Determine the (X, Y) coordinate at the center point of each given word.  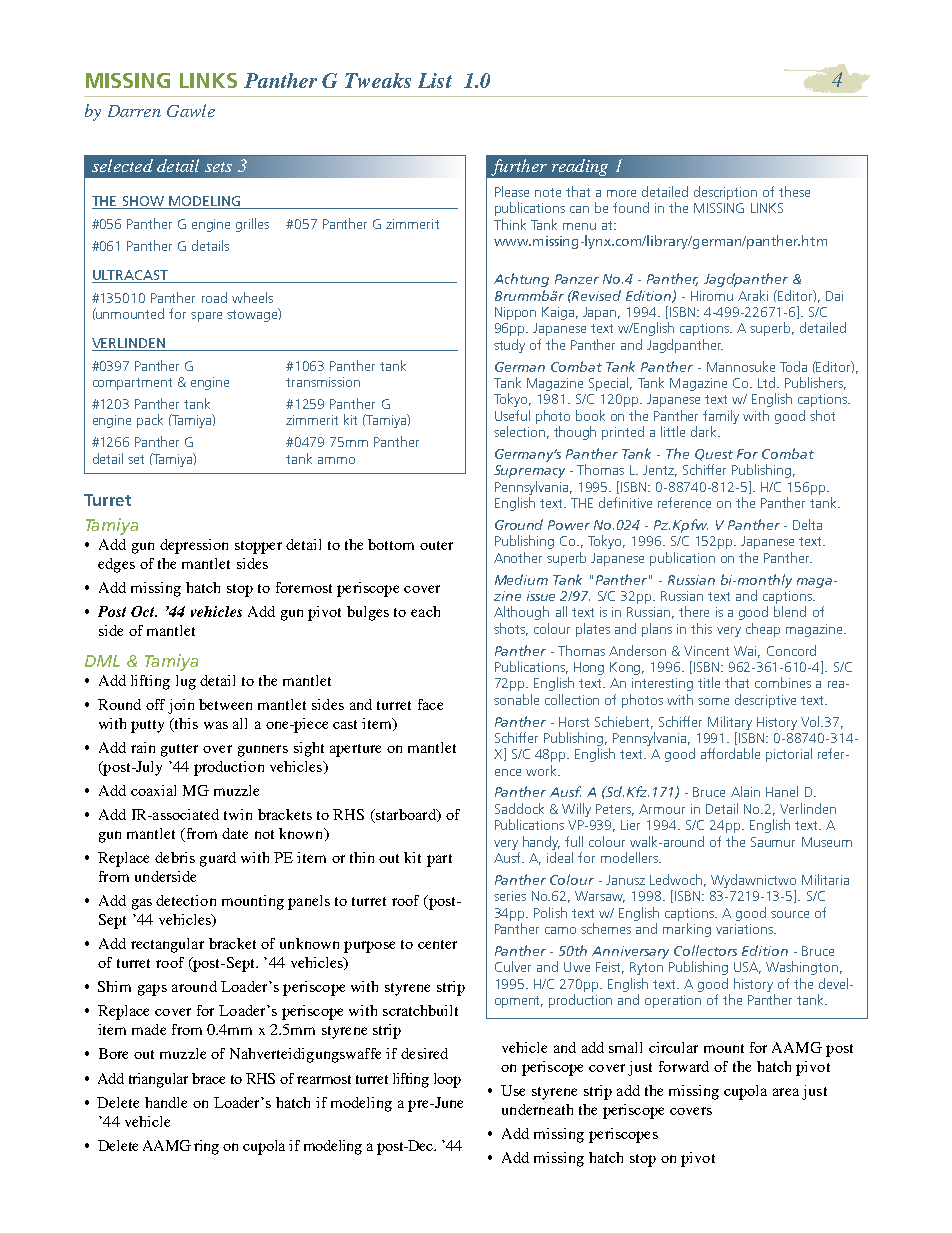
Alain (745, 791)
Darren (134, 111)
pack (150, 421)
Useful (512, 415)
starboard (406, 816)
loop (447, 1080)
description (725, 193)
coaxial (153, 790)
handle (166, 1102)
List (435, 80)
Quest (714, 455)
